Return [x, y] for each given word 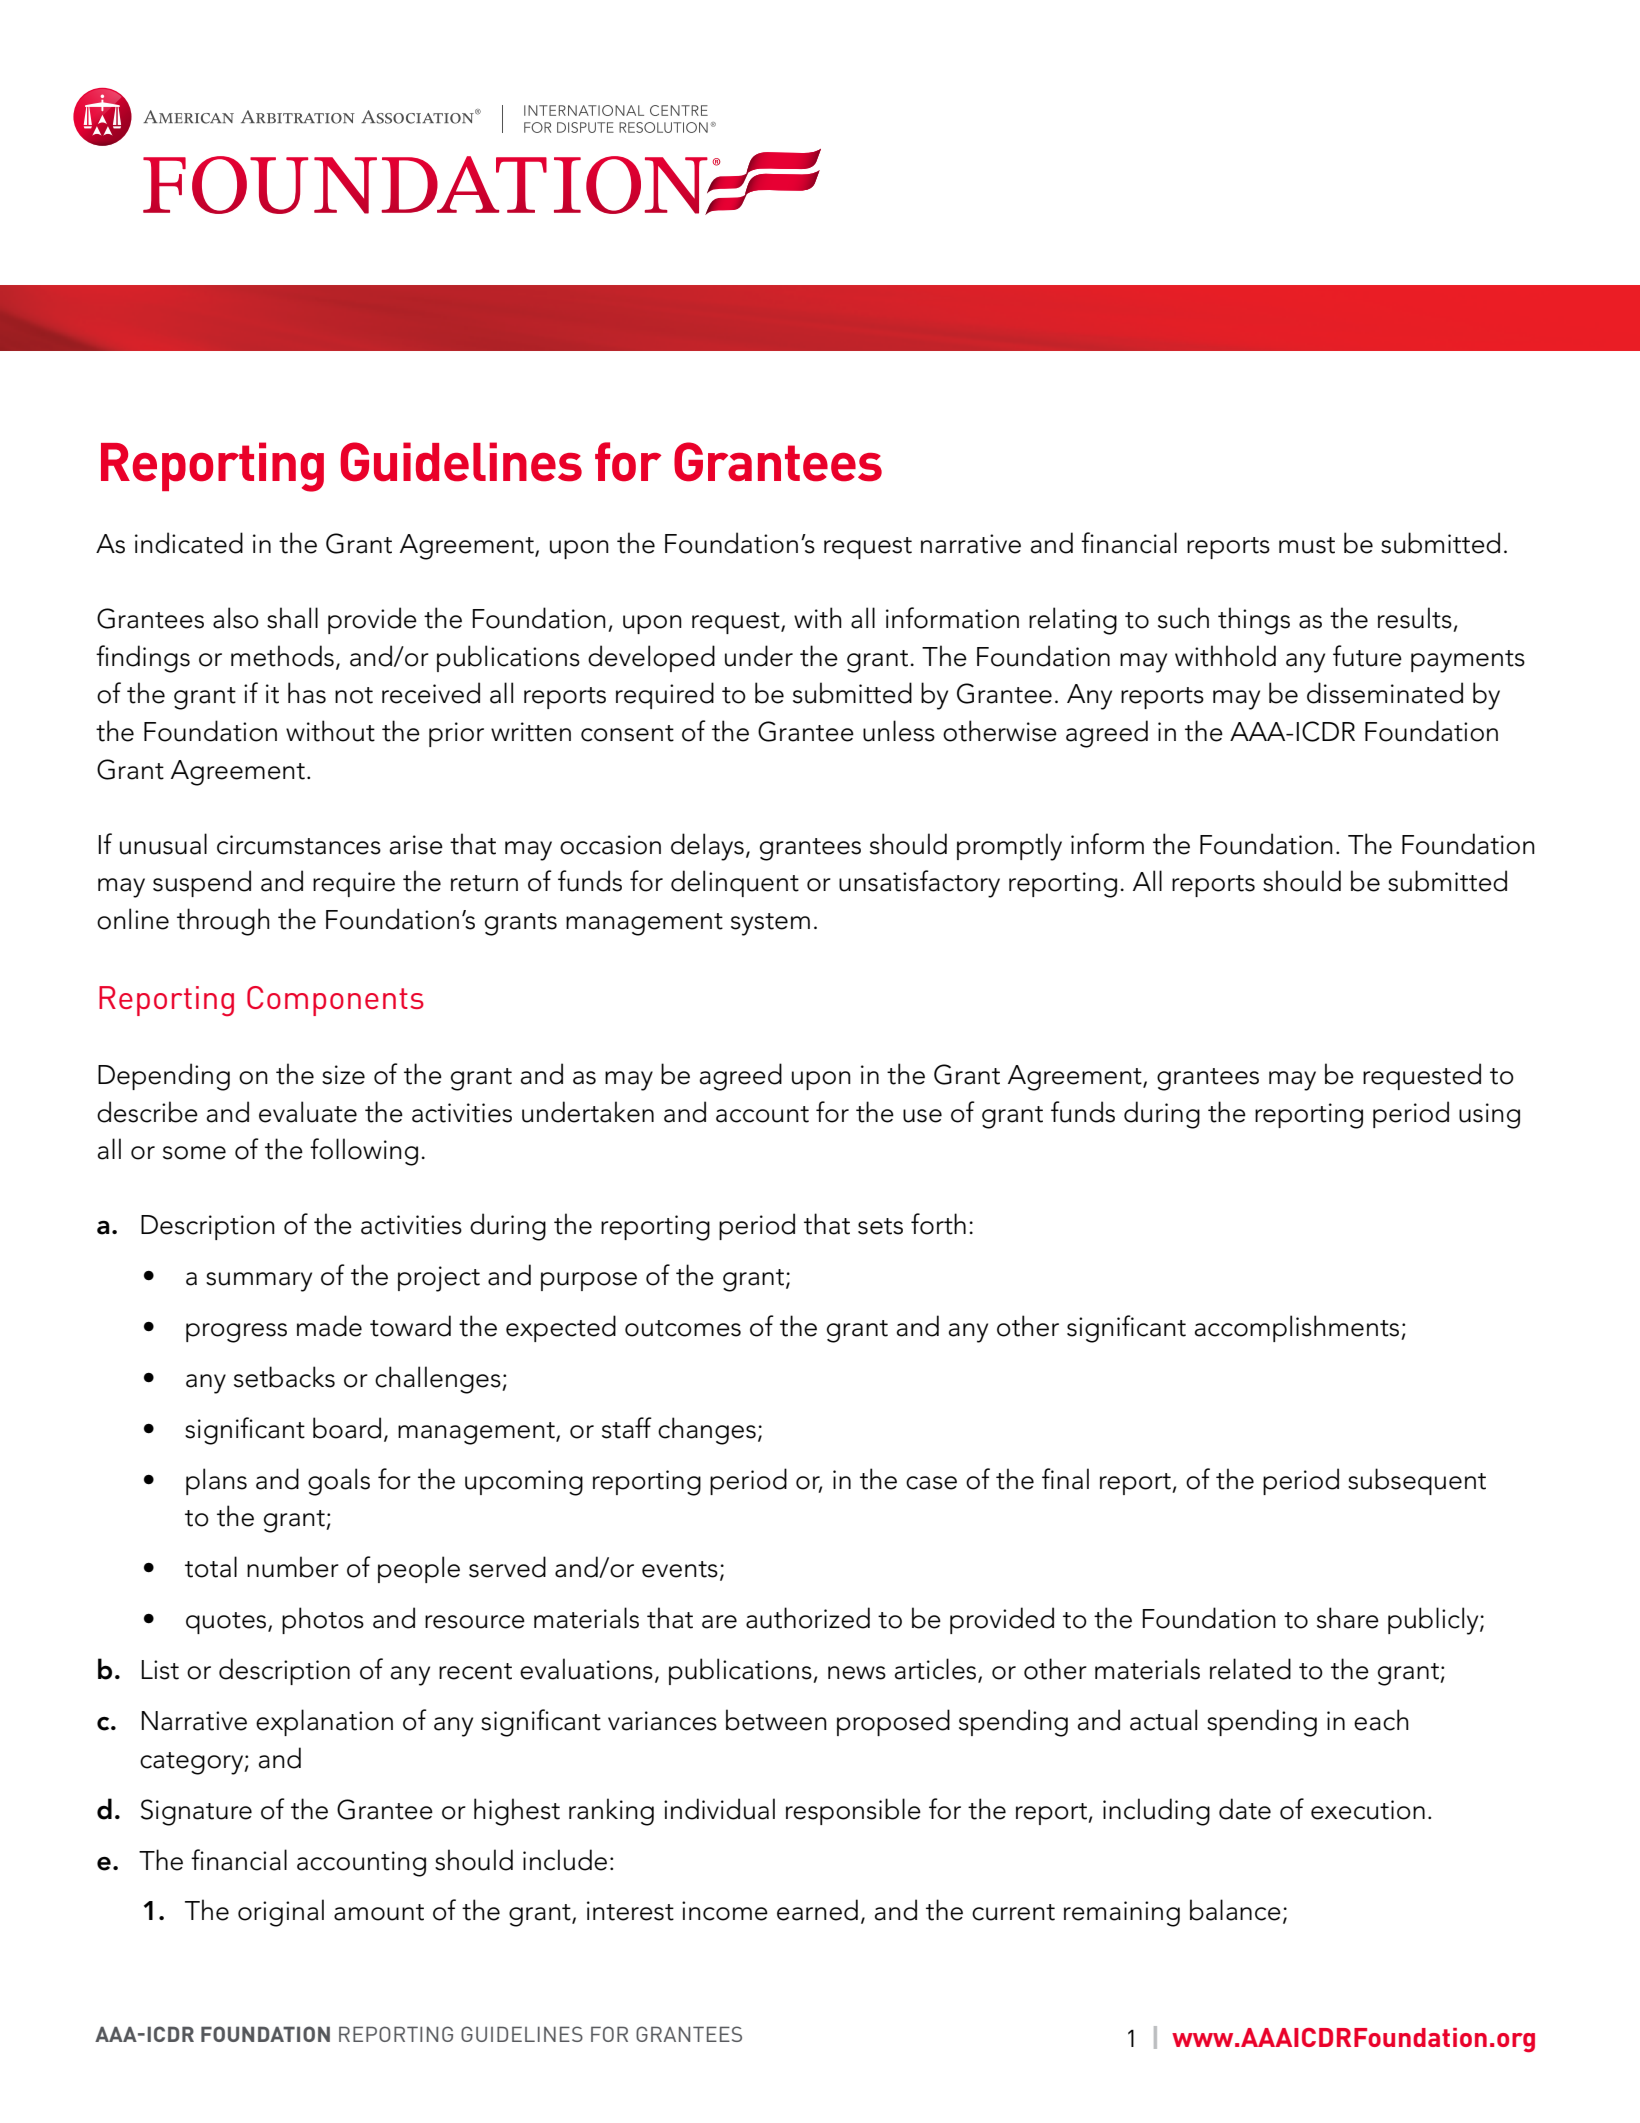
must [1307, 545]
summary [259, 1282]
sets [880, 1226]
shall [292, 618]
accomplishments [1298, 1328]
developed [651, 658]
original [281, 1913]
